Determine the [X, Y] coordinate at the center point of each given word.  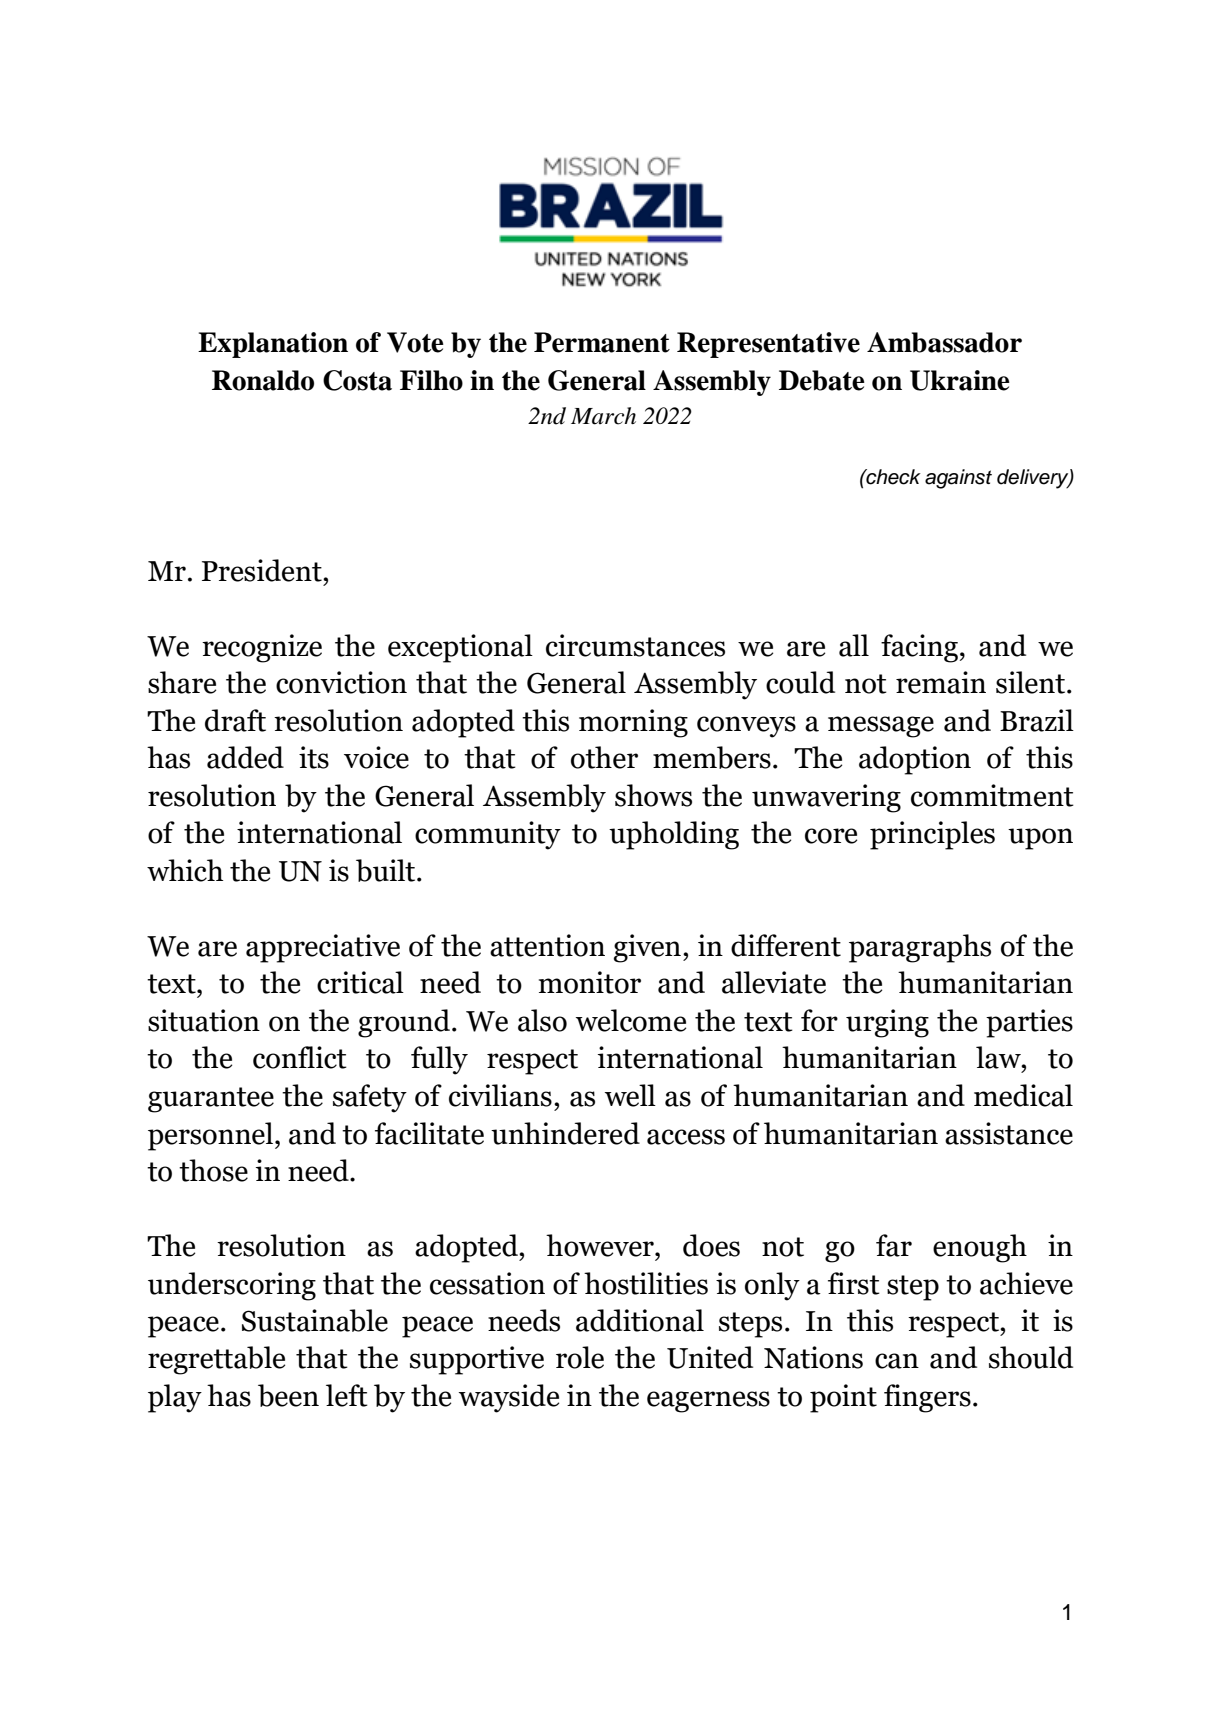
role [580, 1357]
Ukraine [960, 380]
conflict [300, 1057]
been [288, 1395]
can [897, 1361]
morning [633, 723]
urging [887, 1023]
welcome [631, 1020]
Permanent [602, 342]
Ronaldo [263, 380]
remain [941, 682]
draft [235, 720]
